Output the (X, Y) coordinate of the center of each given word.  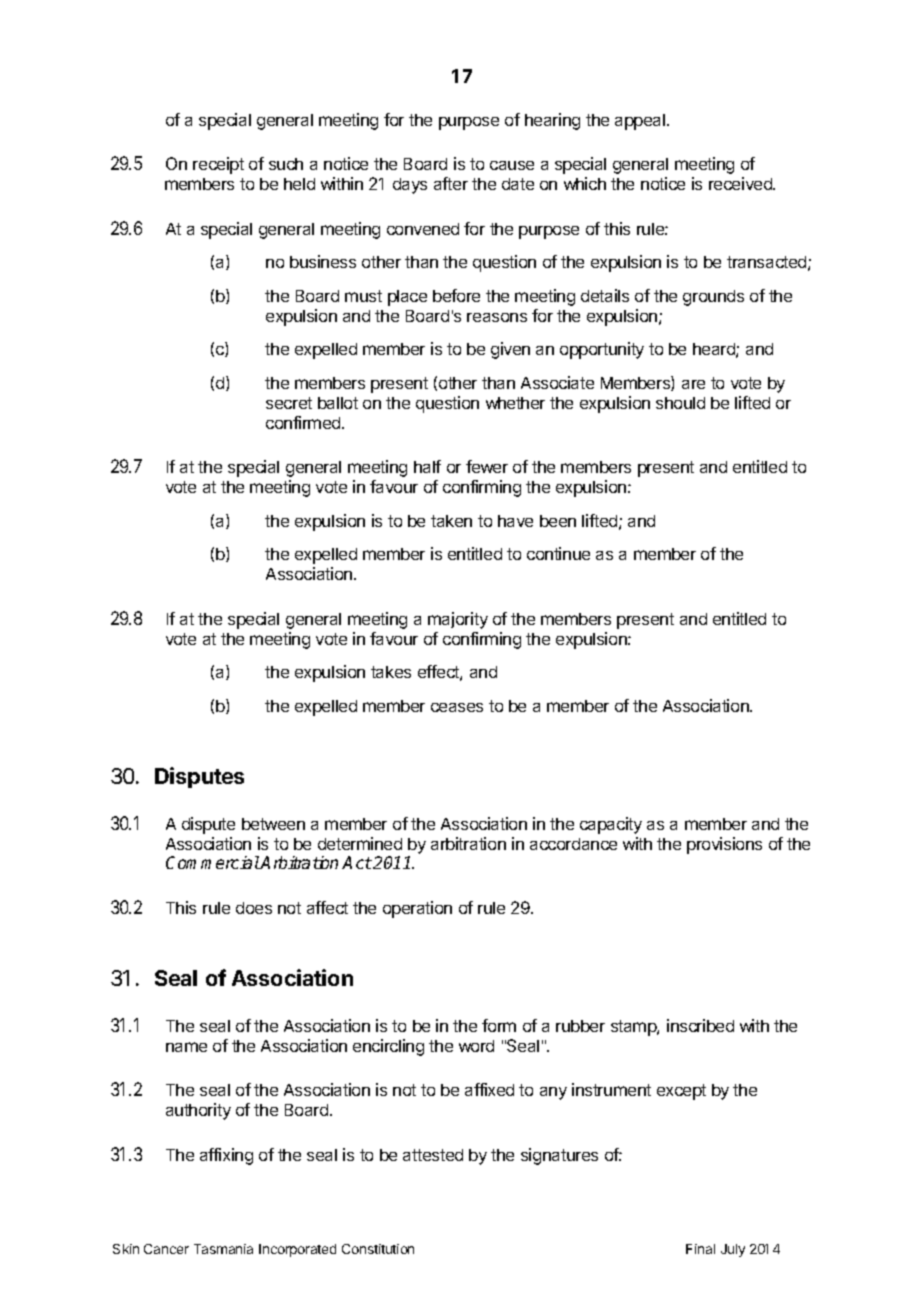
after (451, 183)
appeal (641, 122)
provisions (724, 845)
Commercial (213, 862)
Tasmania (223, 1249)
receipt (218, 165)
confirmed (304, 422)
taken (451, 521)
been (558, 521)
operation (417, 909)
